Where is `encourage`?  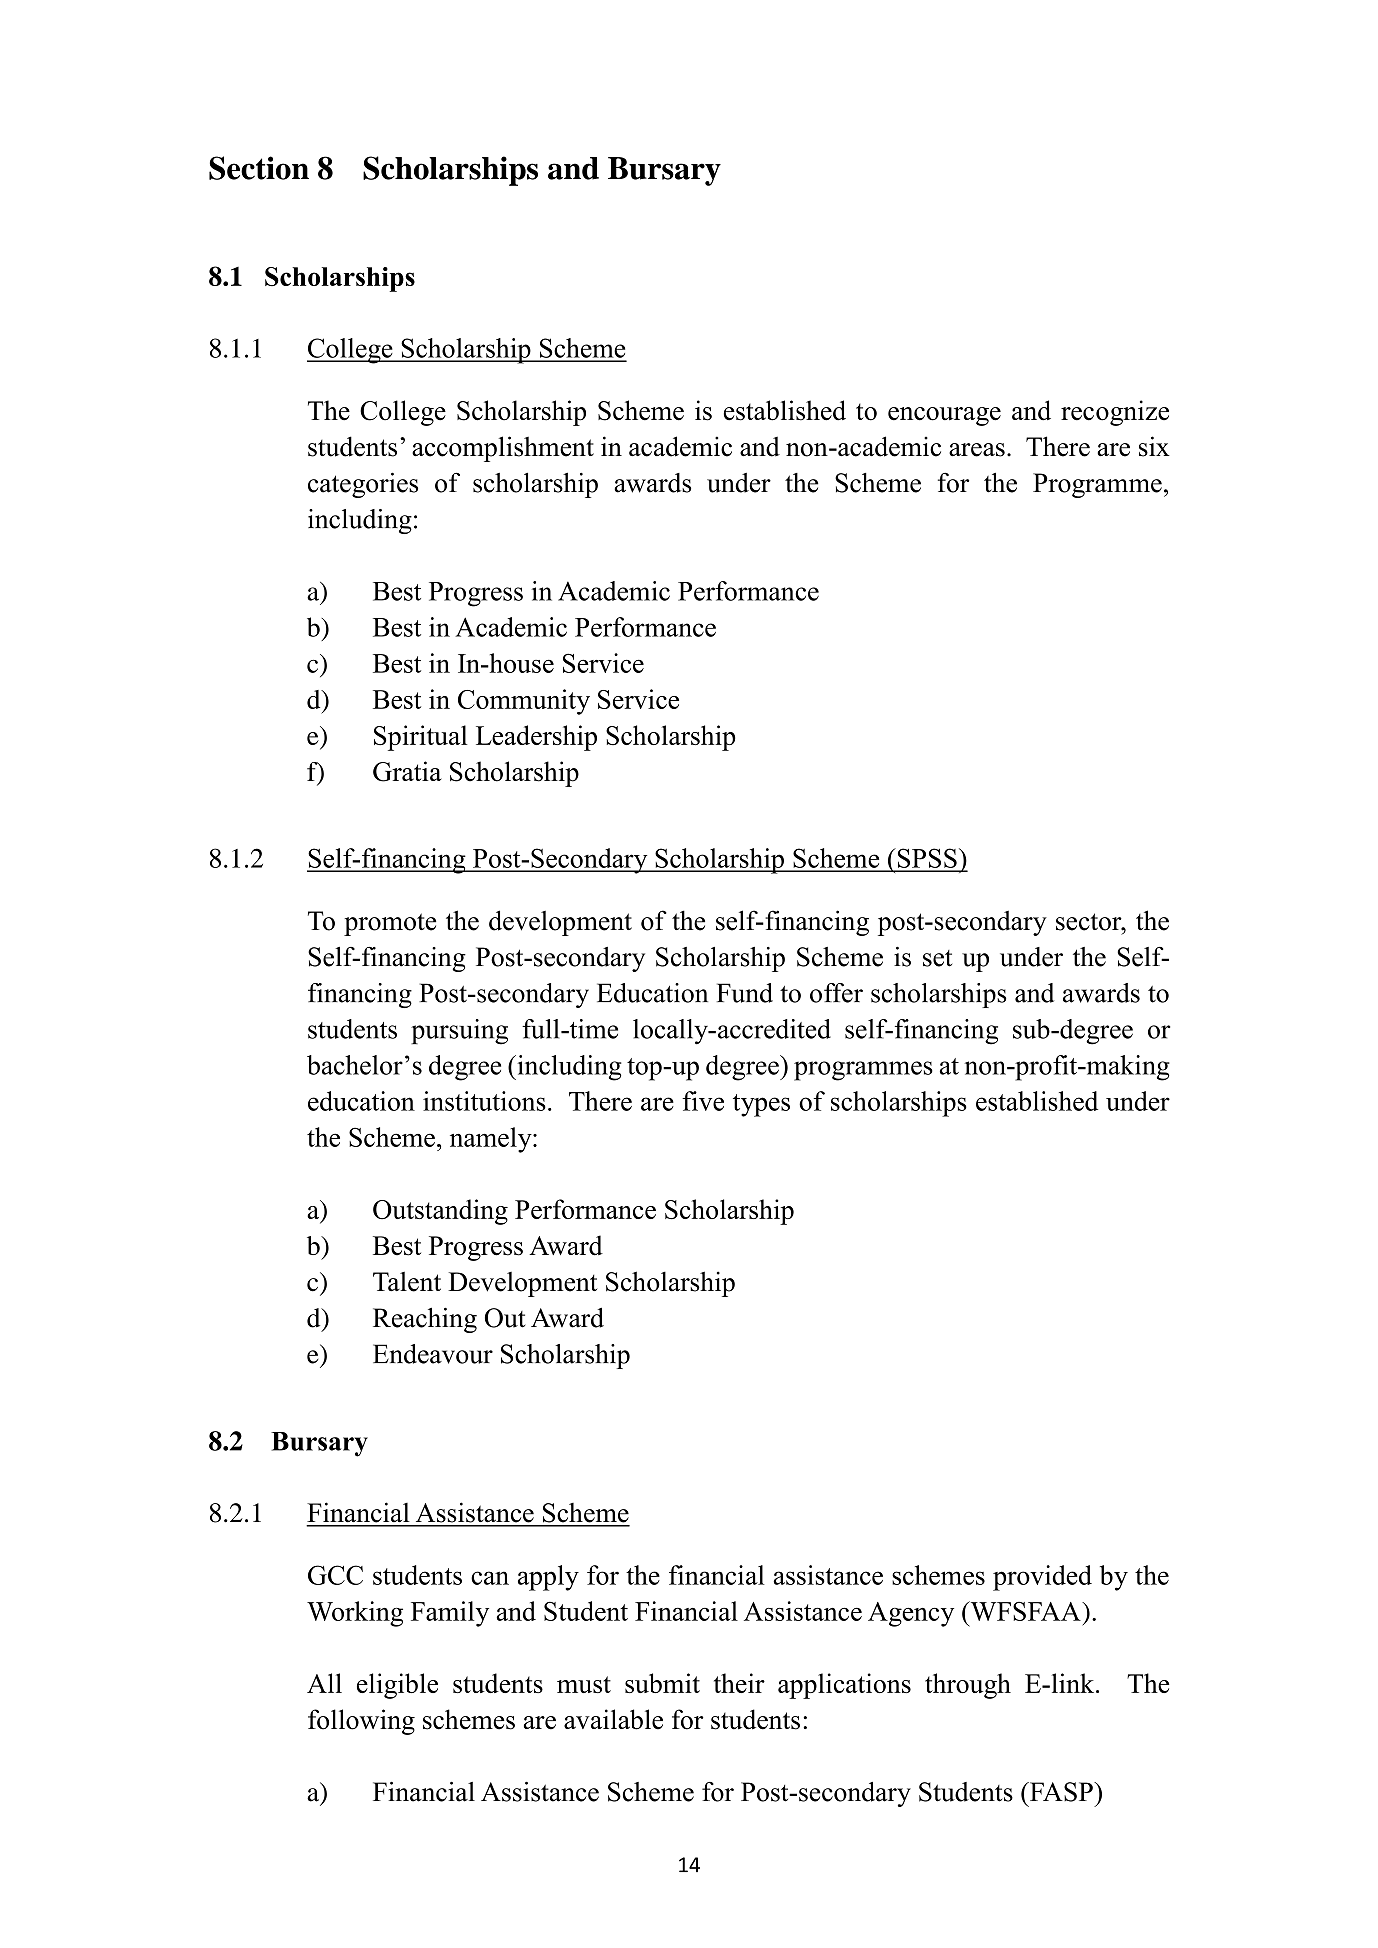 encourage is located at coordinates (944, 416).
